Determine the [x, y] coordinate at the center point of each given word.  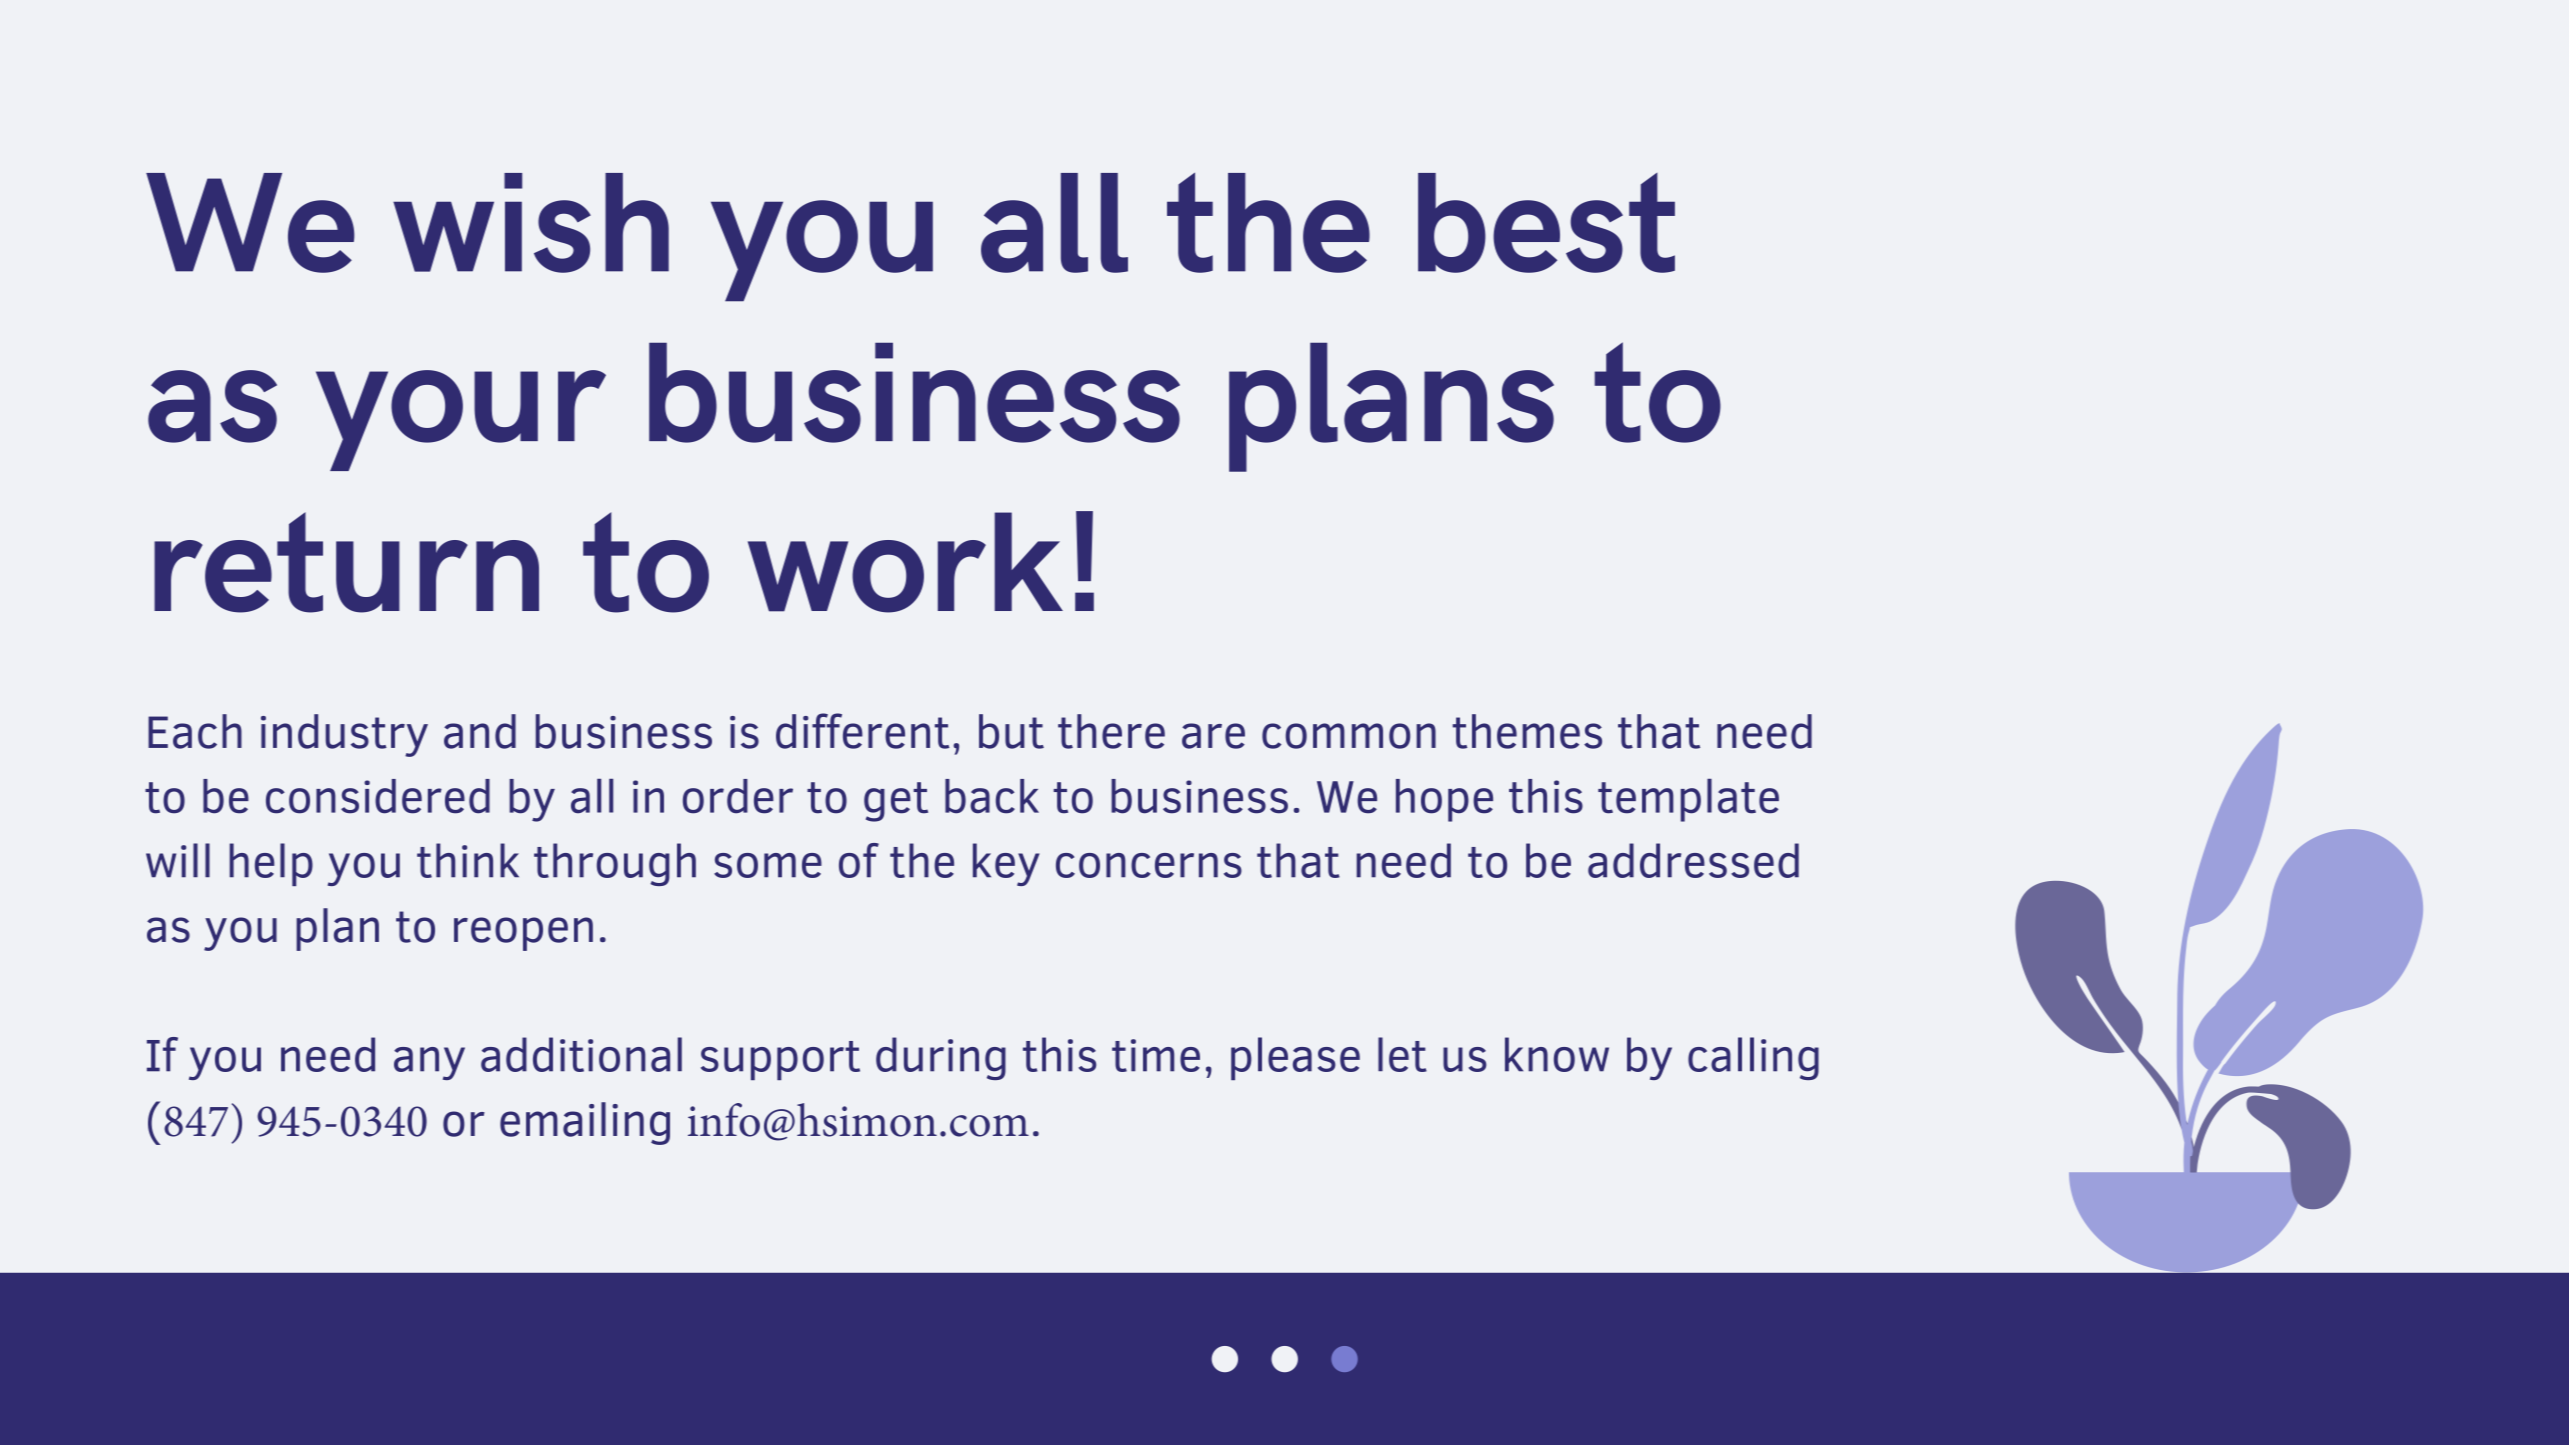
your [461, 420]
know [1557, 1054]
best [1546, 223]
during [941, 1058]
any [429, 1063]
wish [531, 223]
